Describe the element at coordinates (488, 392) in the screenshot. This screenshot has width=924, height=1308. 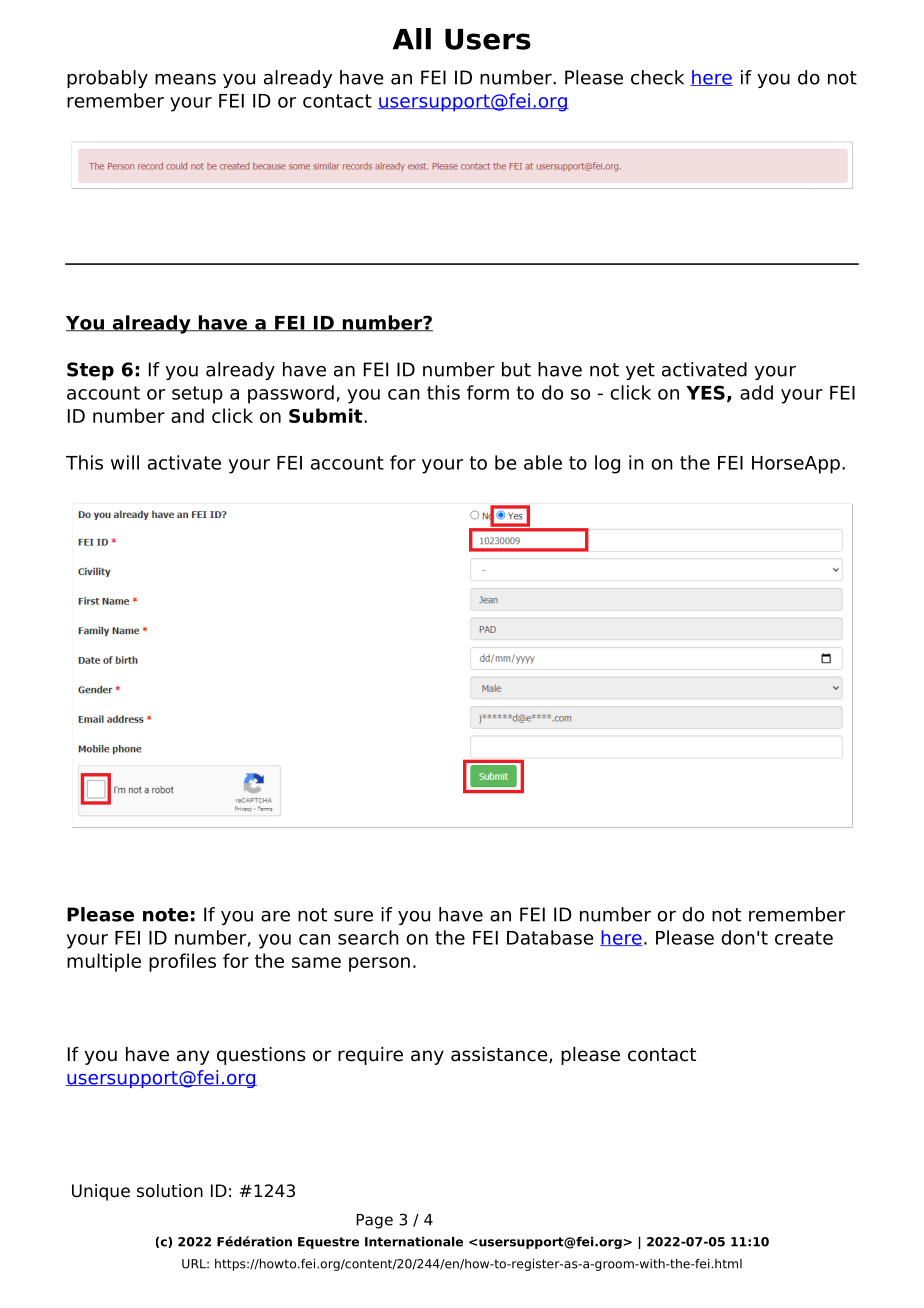
I see `form` at that location.
